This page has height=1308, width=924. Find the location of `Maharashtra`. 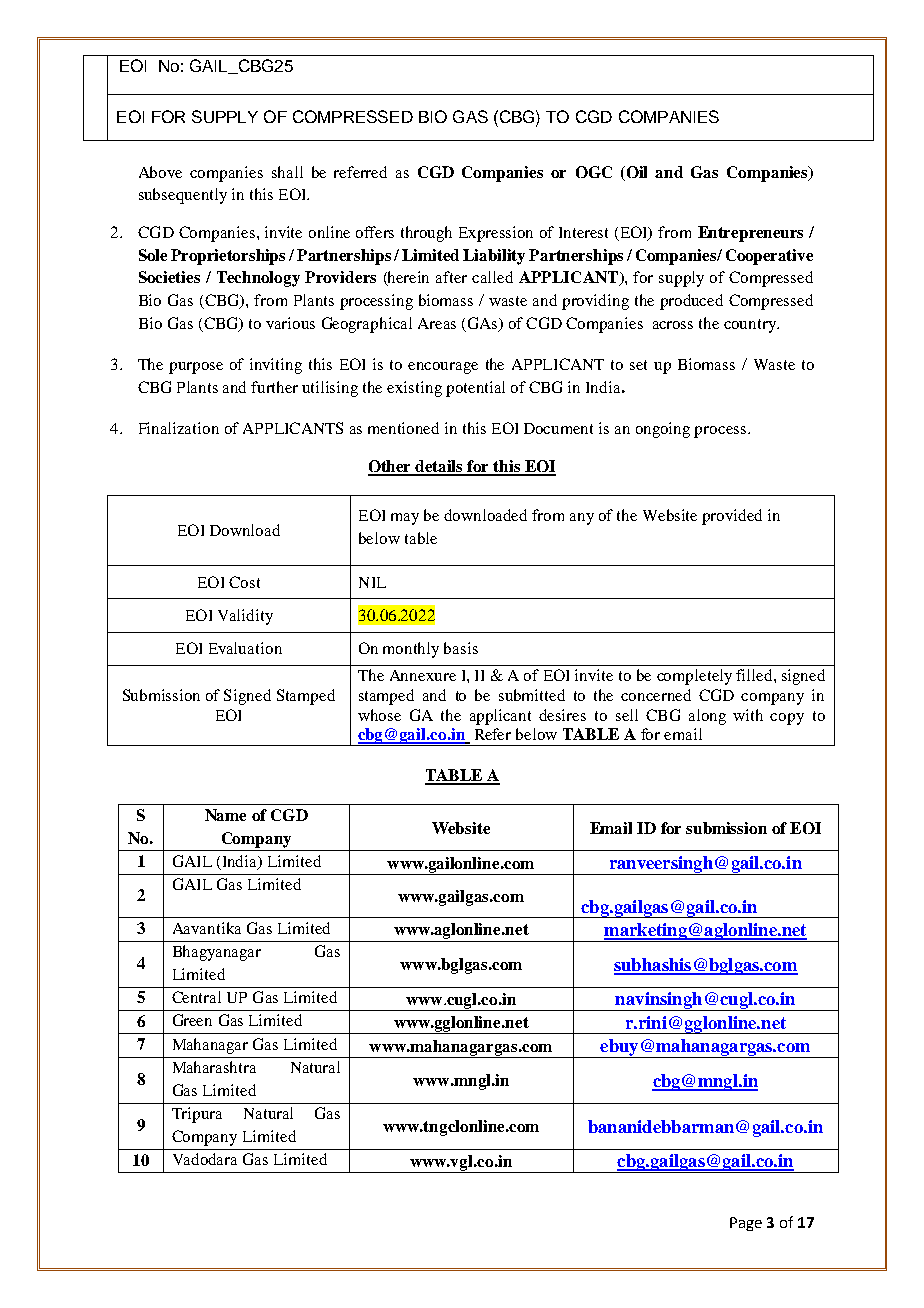

Maharashtra is located at coordinates (214, 1067).
